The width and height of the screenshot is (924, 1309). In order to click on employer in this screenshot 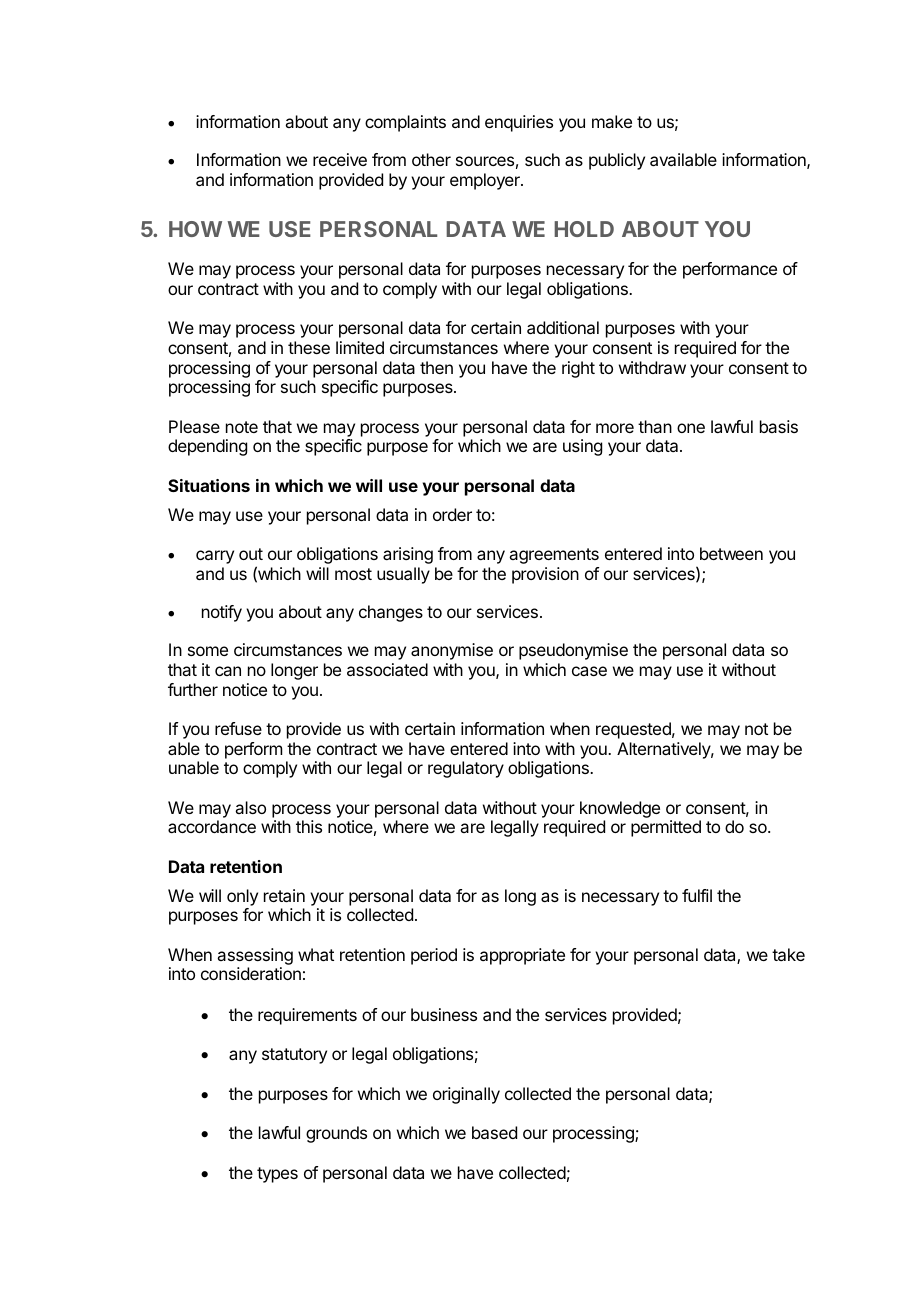, I will do `click(486, 181)`.
